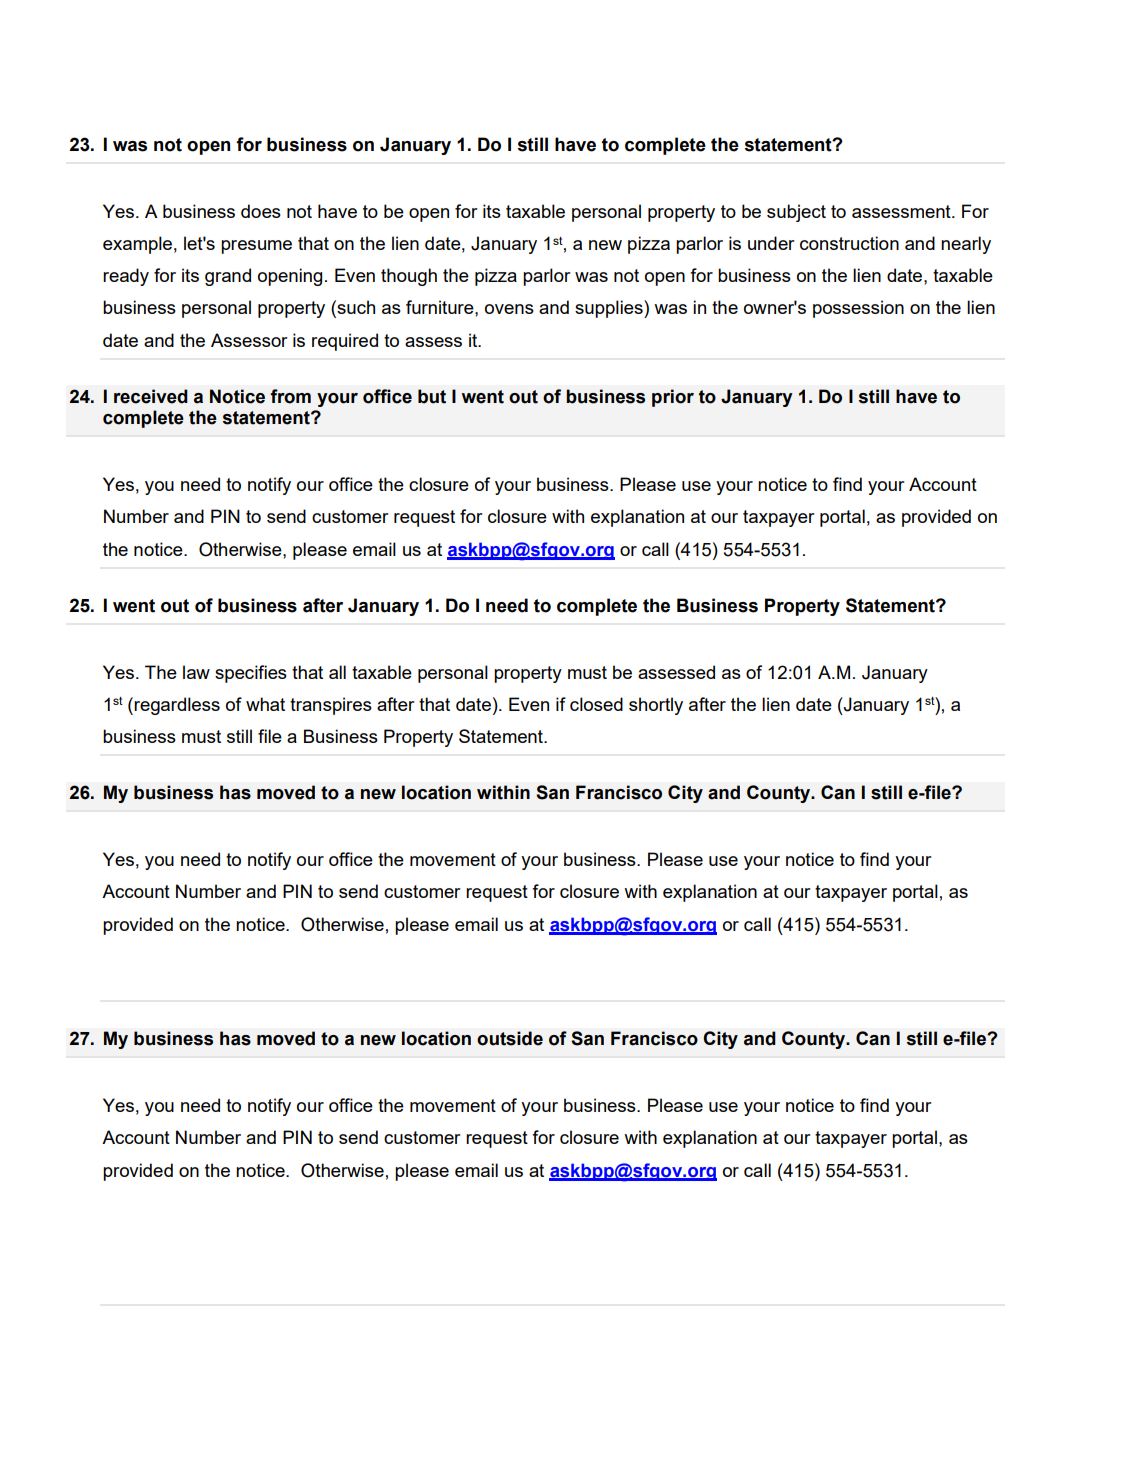  Describe the element at coordinates (509, 309) in the image. I see `ovens` at that location.
